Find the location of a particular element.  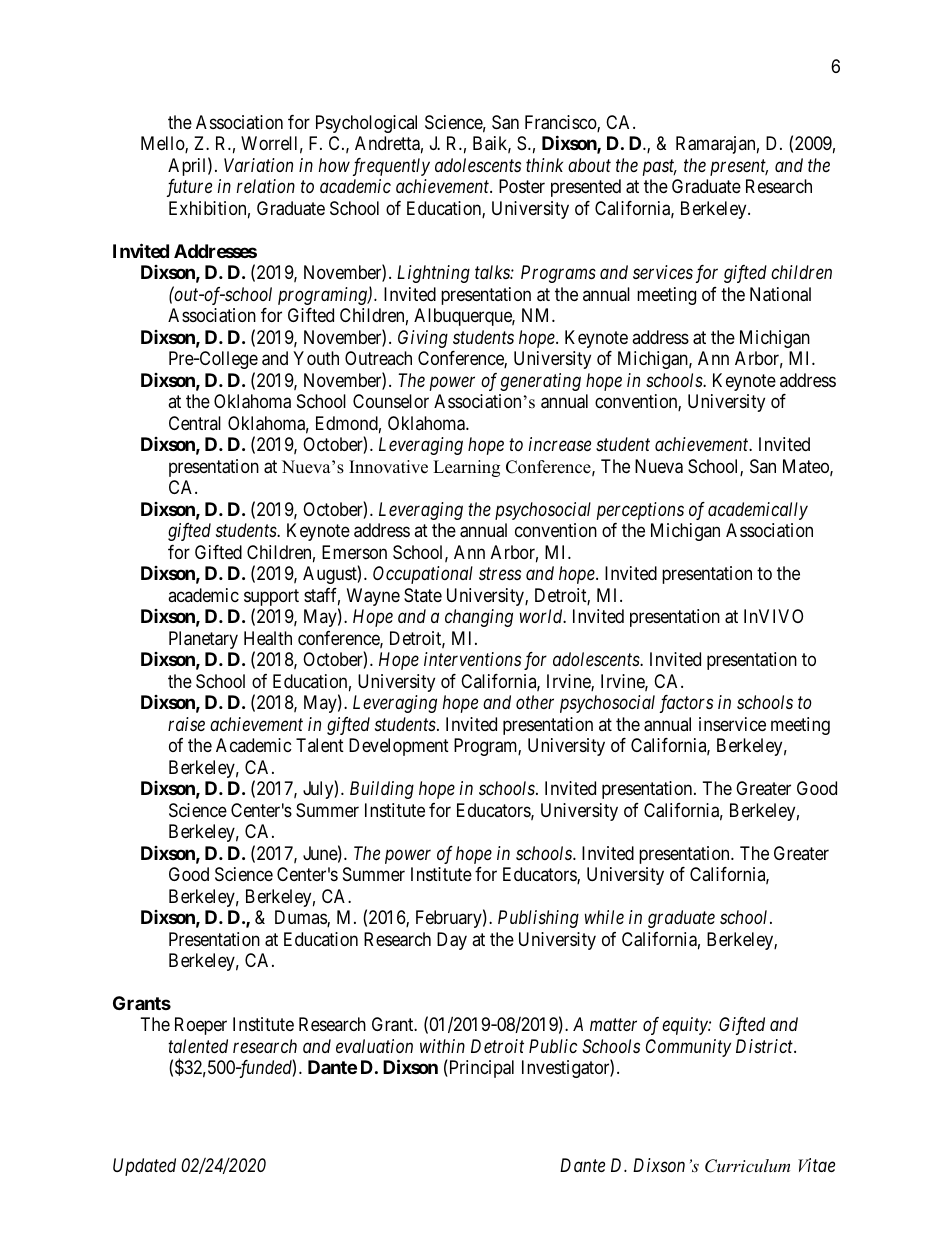

Publishing is located at coordinates (538, 919).
